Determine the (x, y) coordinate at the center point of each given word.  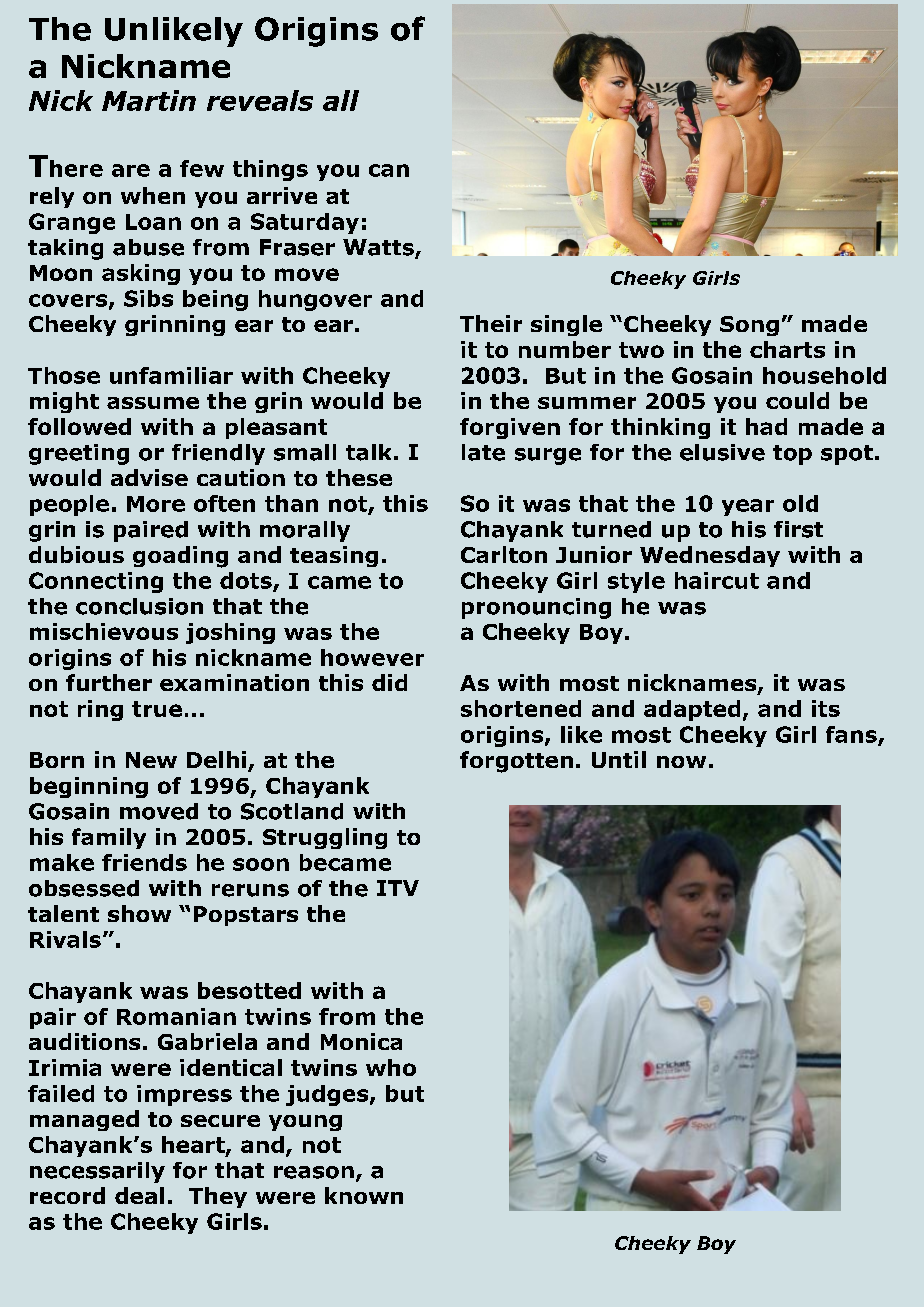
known (364, 1195)
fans (852, 735)
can (389, 170)
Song (749, 326)
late (483, 452)
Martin (149, 100)
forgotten (516, 762)
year (748, 507)
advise (149, 477)
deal (139, 1195)
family (109, 838)
